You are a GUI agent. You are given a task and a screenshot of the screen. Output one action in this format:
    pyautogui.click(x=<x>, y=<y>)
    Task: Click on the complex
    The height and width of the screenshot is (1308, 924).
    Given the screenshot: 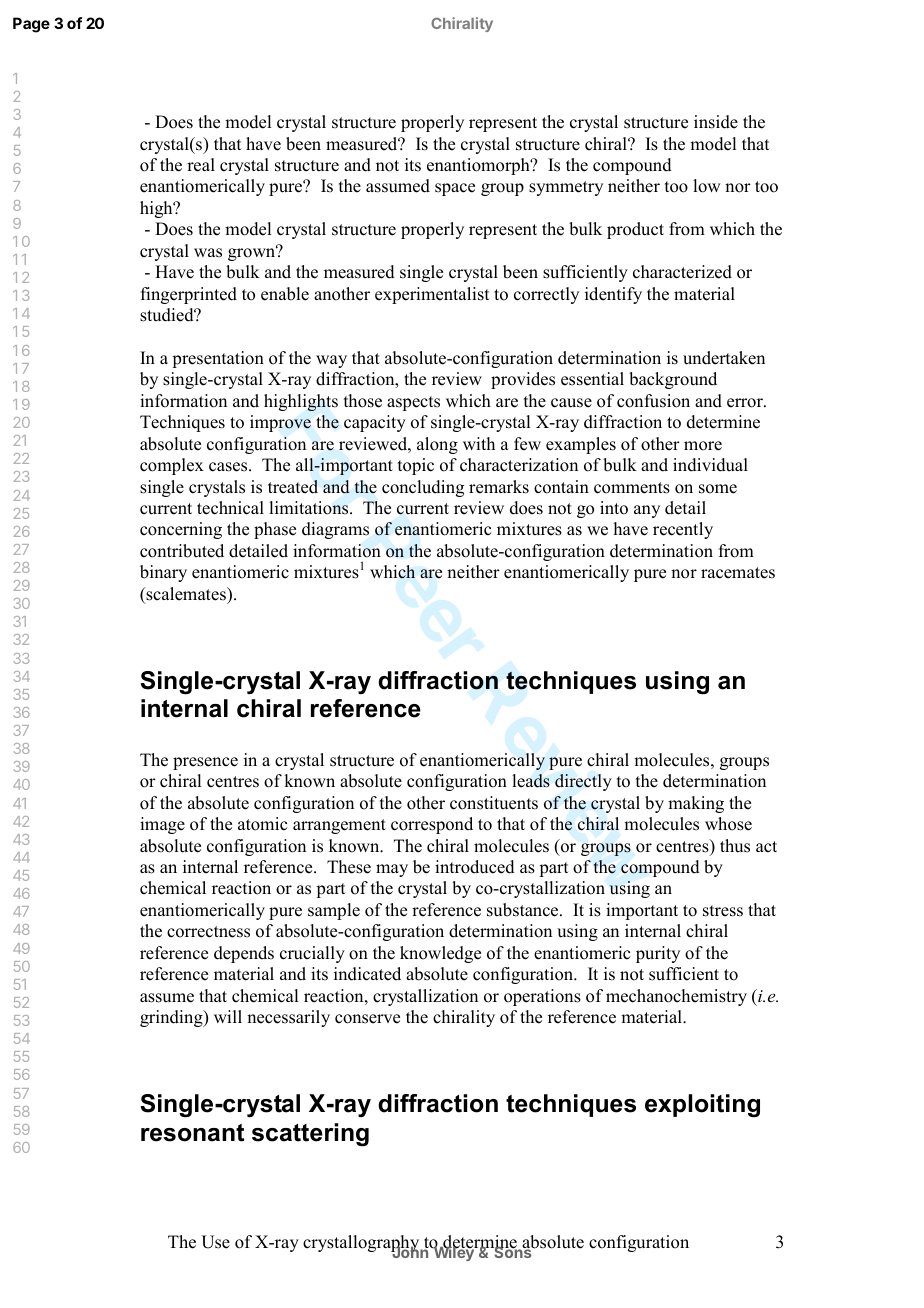 What is the action you would take?
    pyautogui.click(x=172, y=466)
